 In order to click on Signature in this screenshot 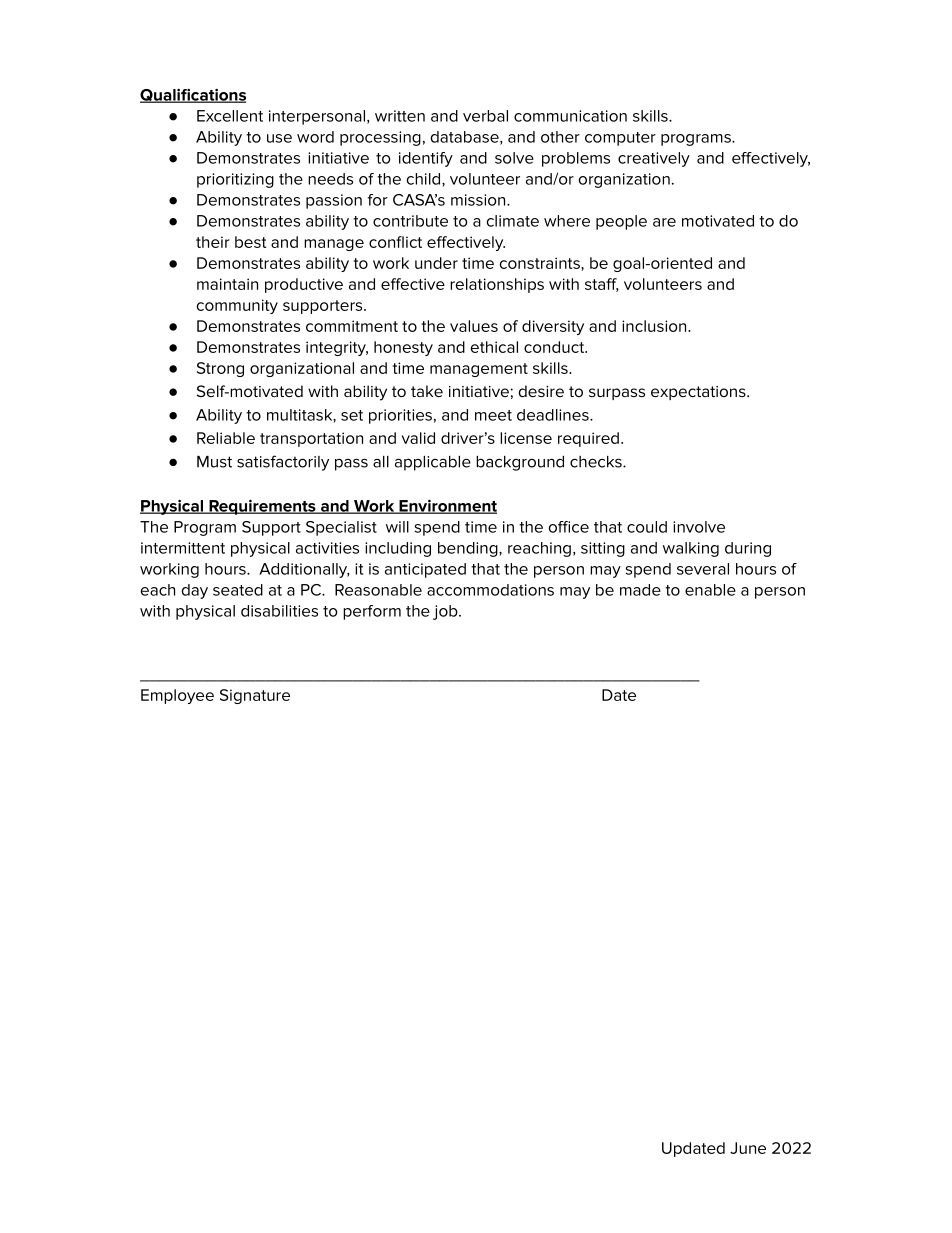, I will do `click(255, 696)`.
